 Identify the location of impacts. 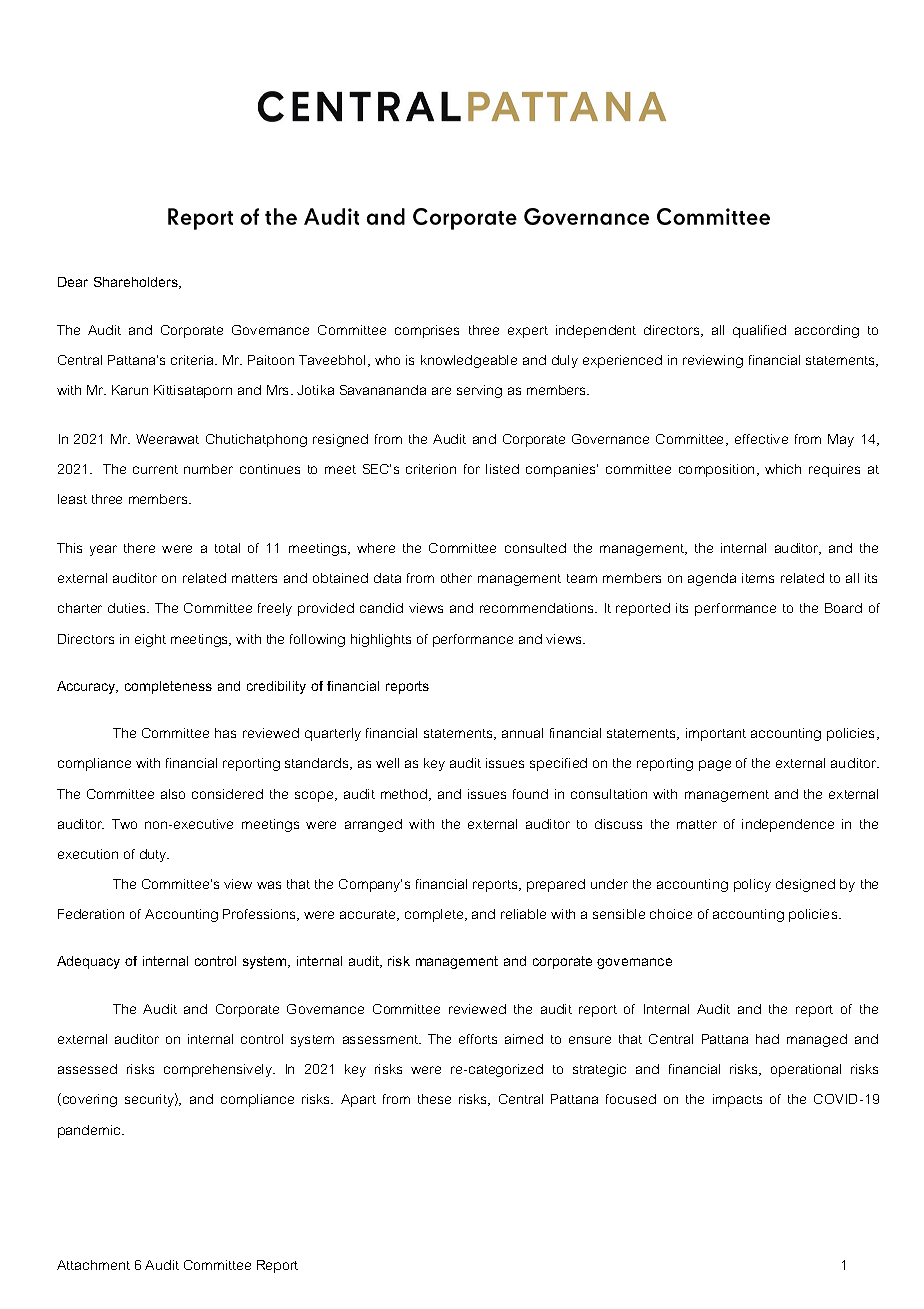
(737, 1100).
